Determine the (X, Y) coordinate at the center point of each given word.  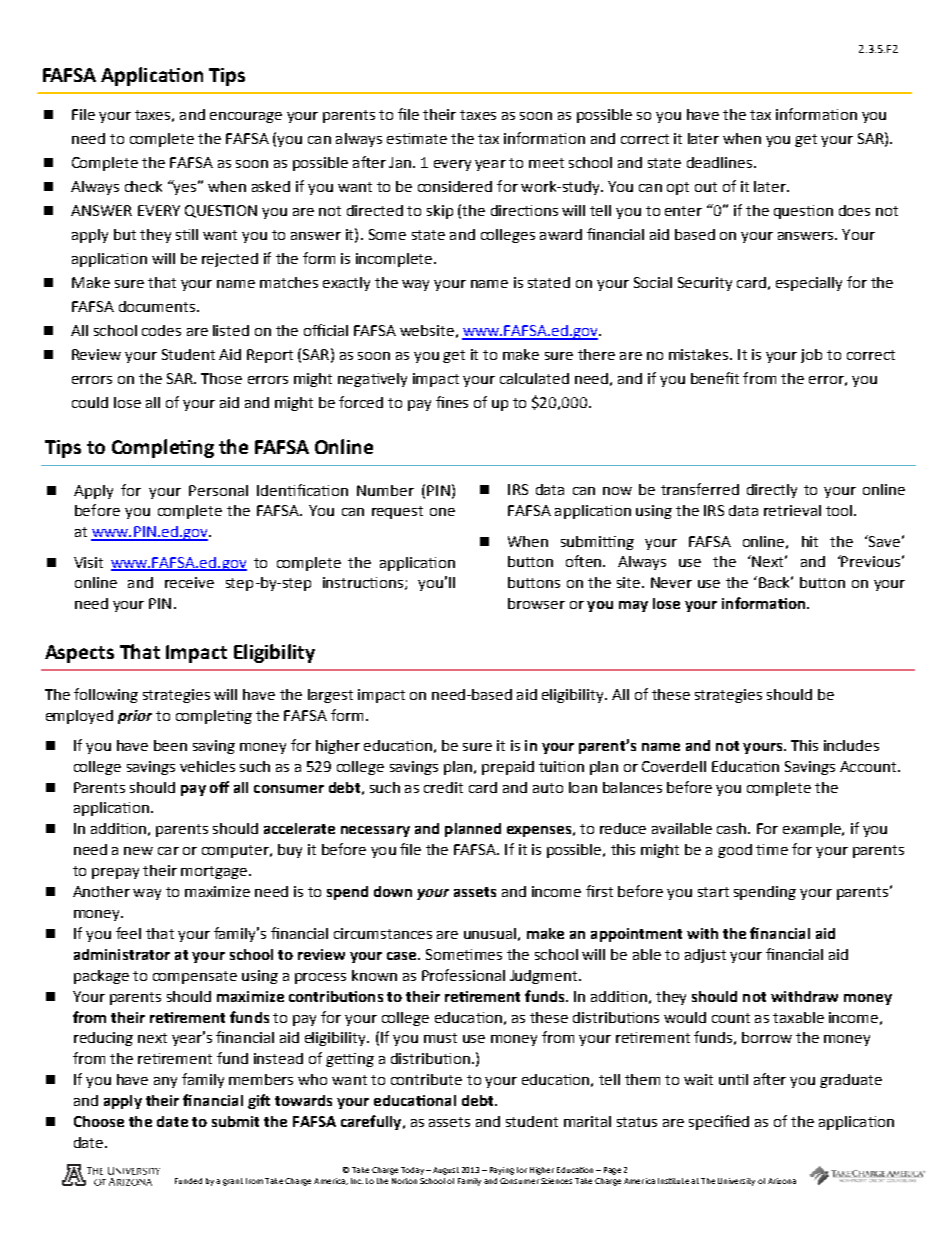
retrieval (792, 510)
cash (733, 828)
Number (385, 490)
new (138, 851)
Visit (88, 562)
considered (455, 186)
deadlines (719, 162)
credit (443, 787)
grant (233, 1182)
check (143, 186)
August (444, 1171)
